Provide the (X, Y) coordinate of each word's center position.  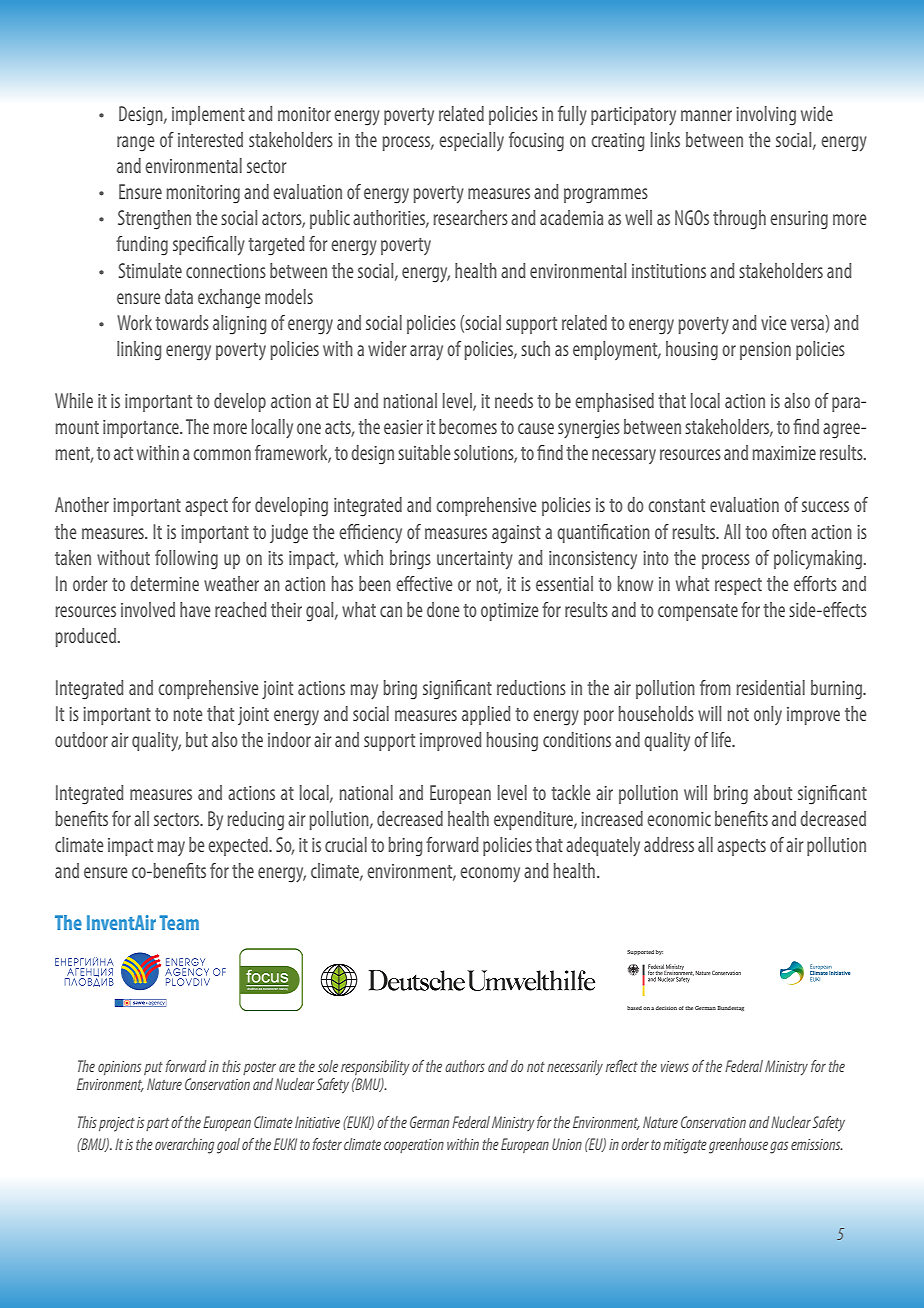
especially (471, 141)
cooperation (414, 1146)
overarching (184, 1146)
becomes (468, 426)
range (136, 144)
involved (148, 609)
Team (179, 922)
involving (766, 116)
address (669, 844)
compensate (698, 612)
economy (490, 875)
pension (765, 351)
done (443, 609)
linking (139, 351)
